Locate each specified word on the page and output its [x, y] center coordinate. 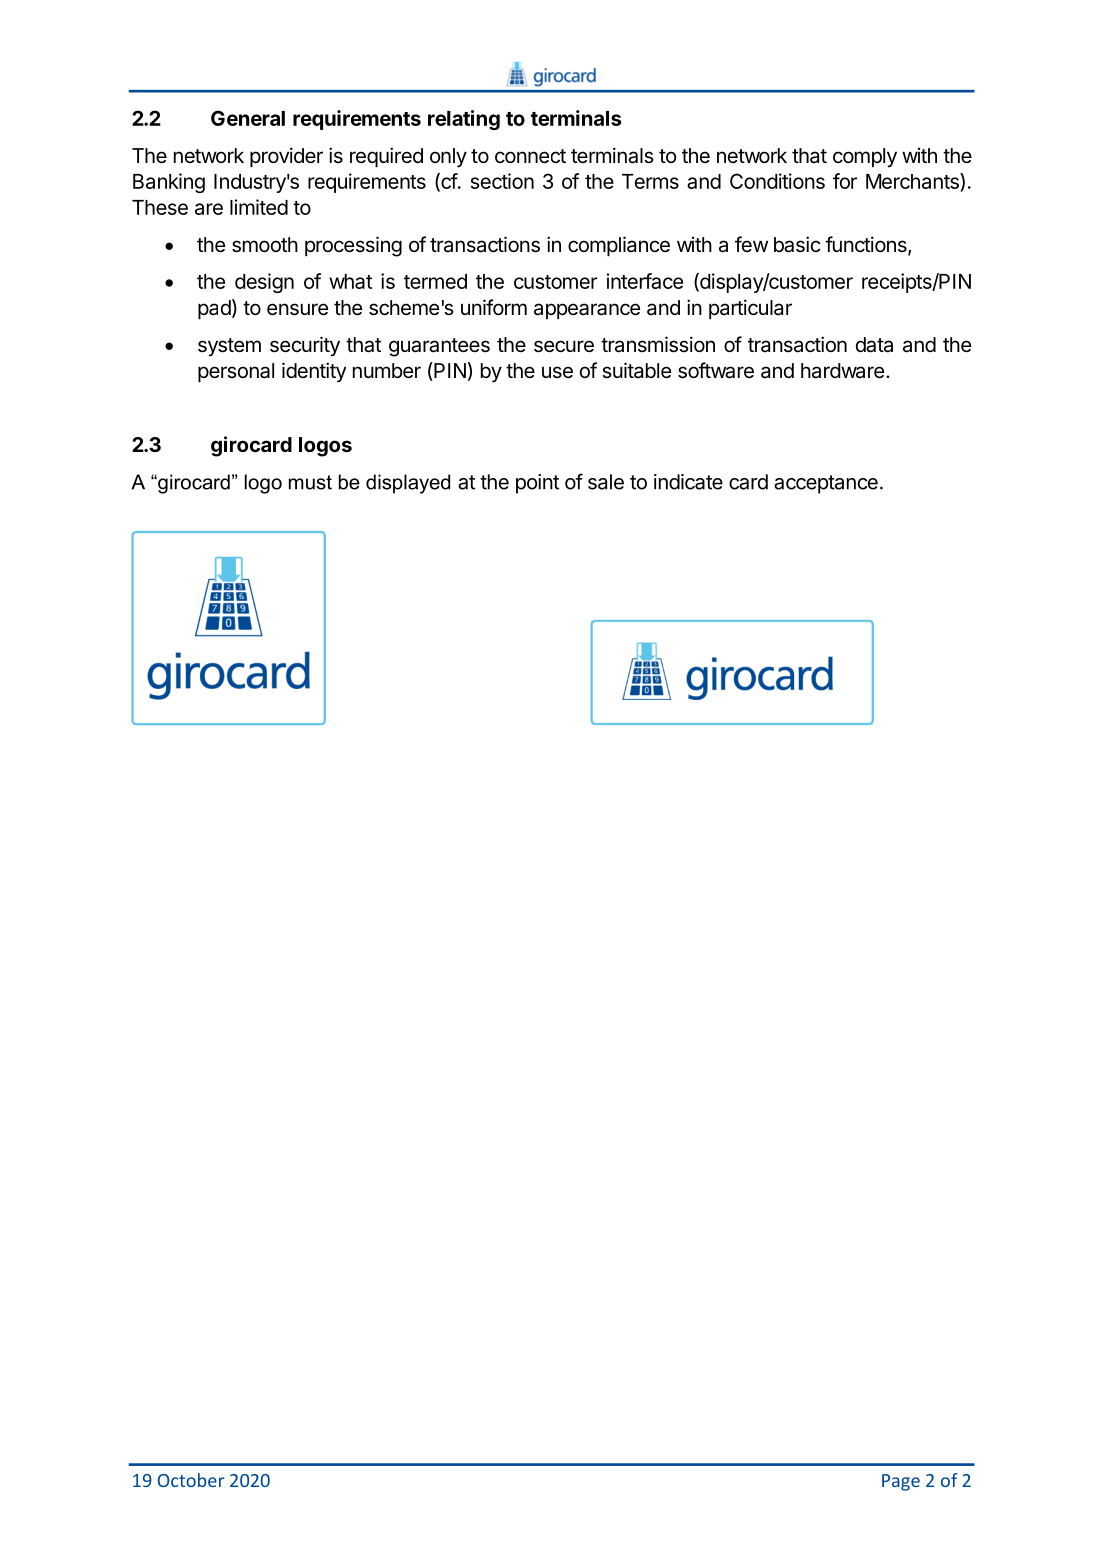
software [716, 370]
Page [901, 1482]
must [310, 482]
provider [286, 157]
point [537, 484]
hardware [842, 371]
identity [314, 372]
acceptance [826, 484]
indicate [688, 482]
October [191, 1480]
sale [606, 482]
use [557, 372]
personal [236, 372]
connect [530, 156]
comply [865, 158]
